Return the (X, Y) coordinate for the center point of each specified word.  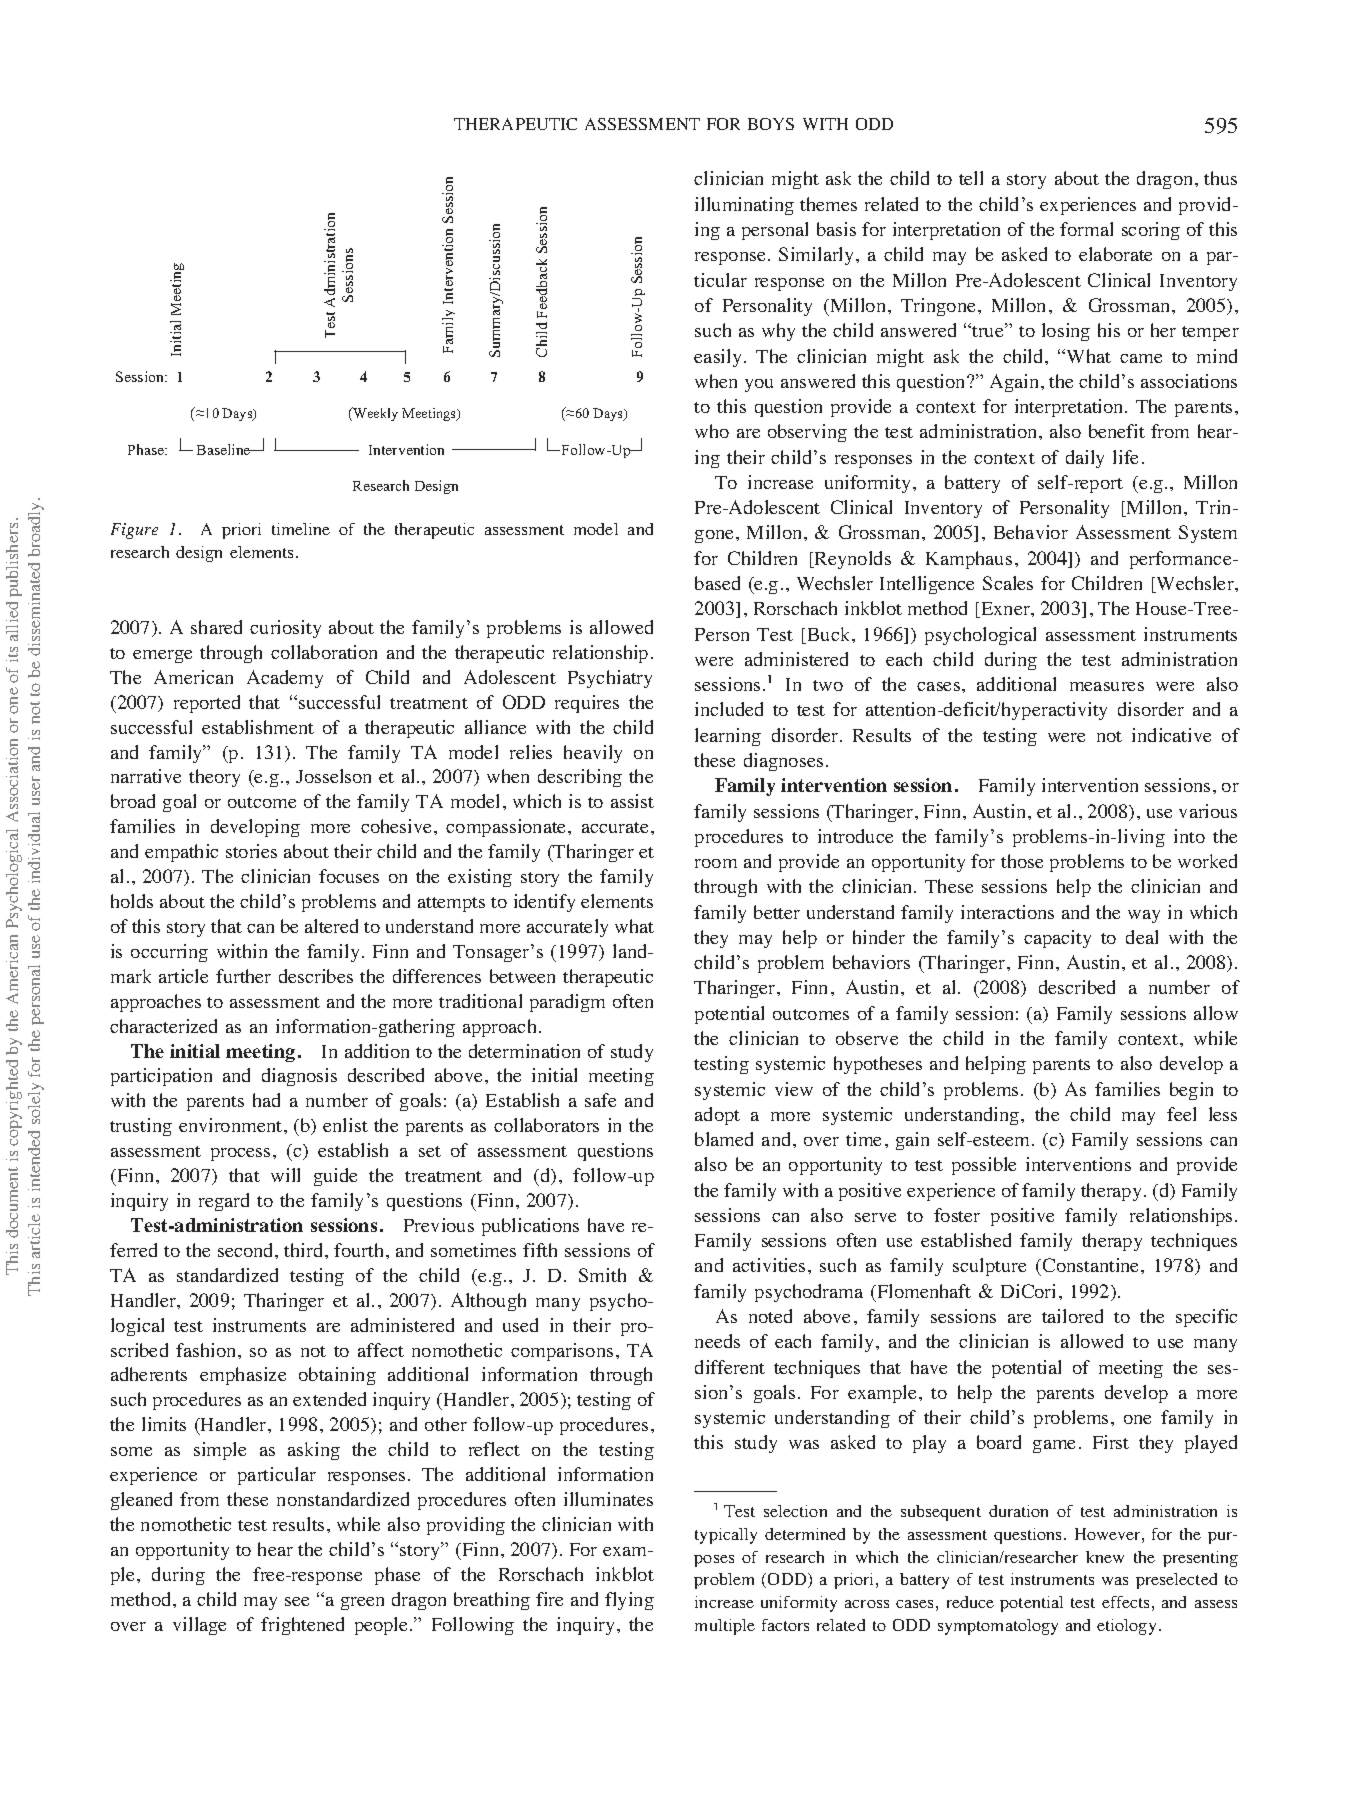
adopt (717, 1116)
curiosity (285, 629)
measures (1107, 686)
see (297, 1601)
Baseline (225, 449)
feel (1181, 1114)
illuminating (744, 206)
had (266, 1100)
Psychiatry (610, 679)
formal (1086, 229)
